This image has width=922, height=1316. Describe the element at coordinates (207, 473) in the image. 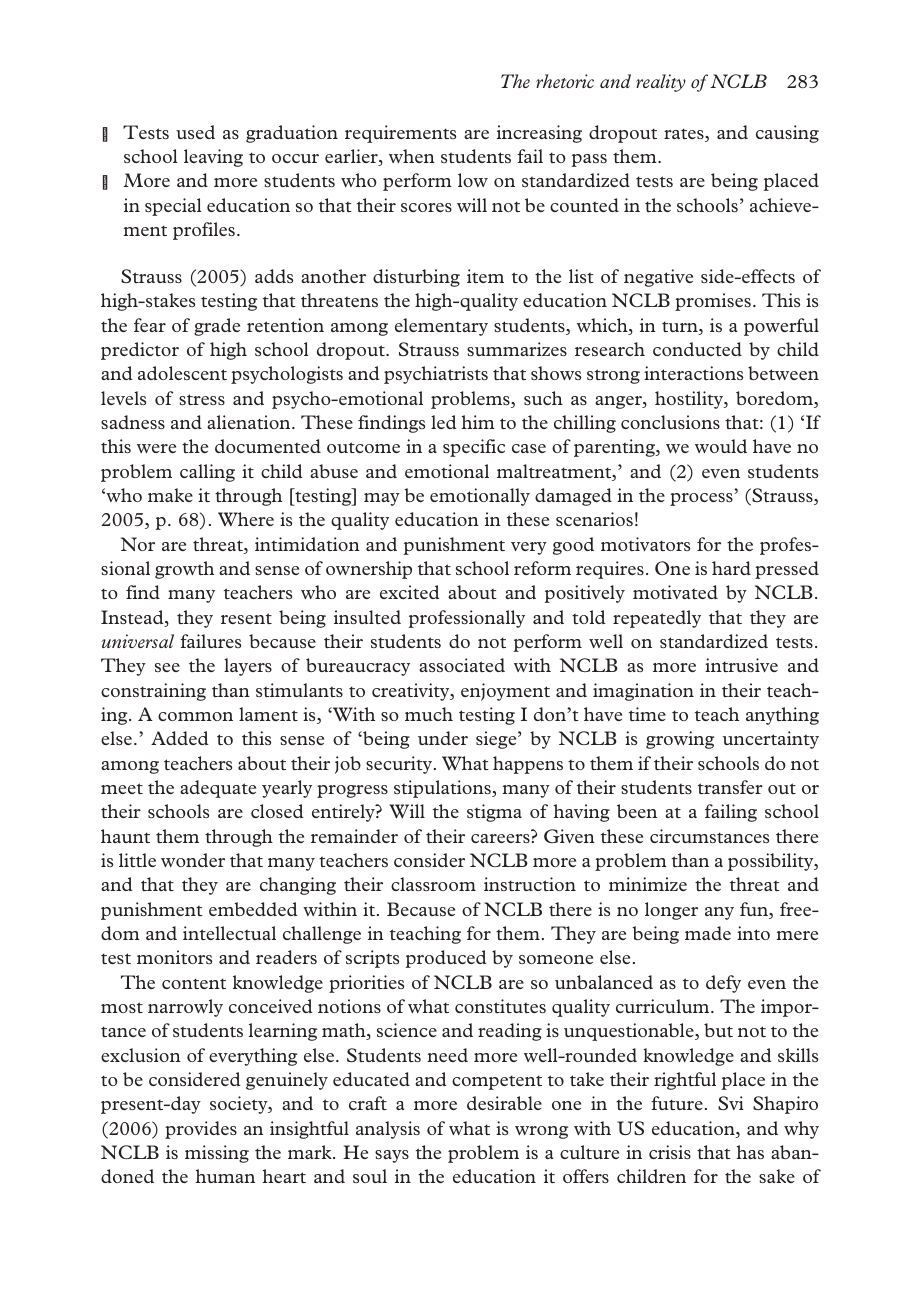

I see `calling` at that location.
